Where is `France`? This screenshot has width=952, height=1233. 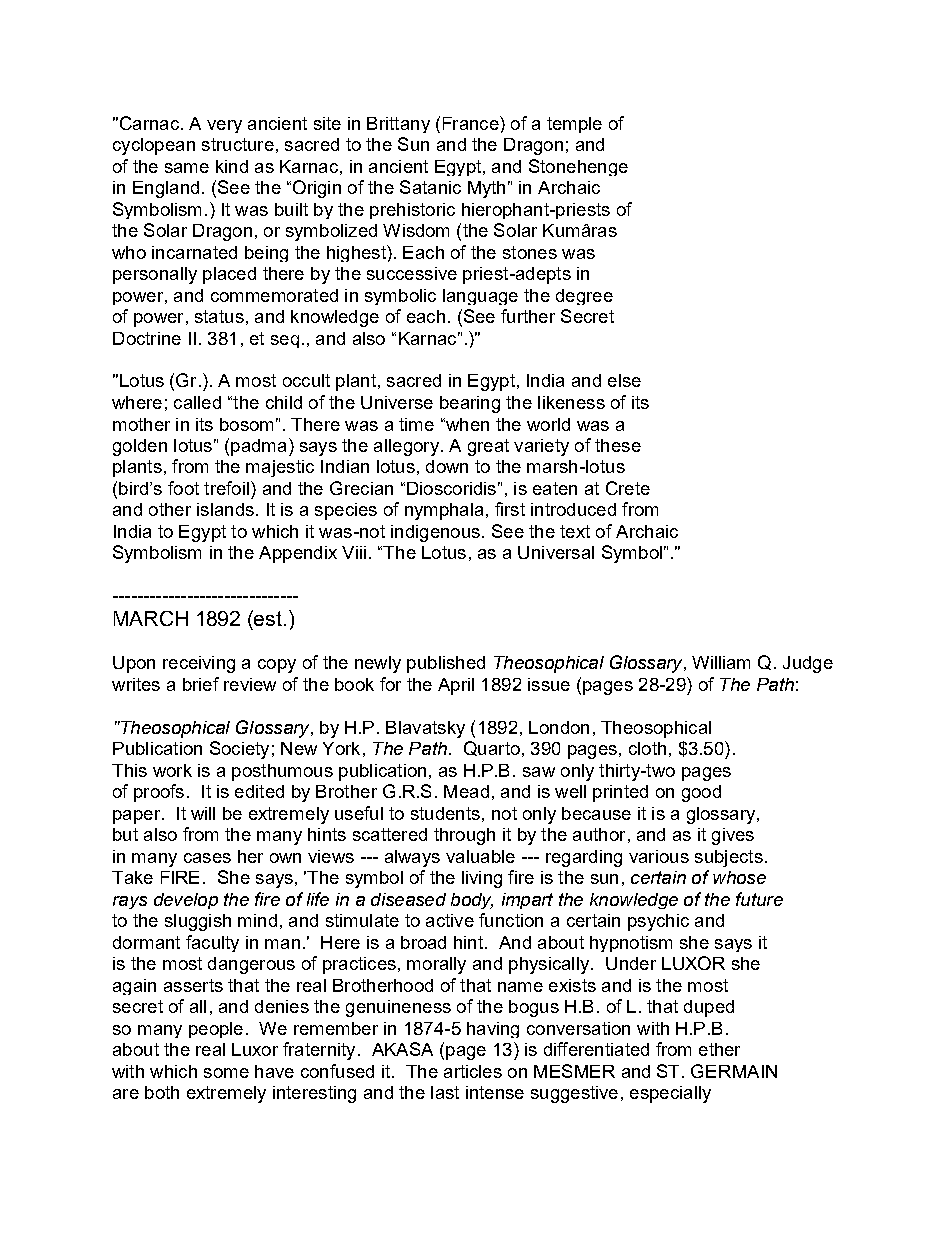 France is located at coordinates (472, 123).
